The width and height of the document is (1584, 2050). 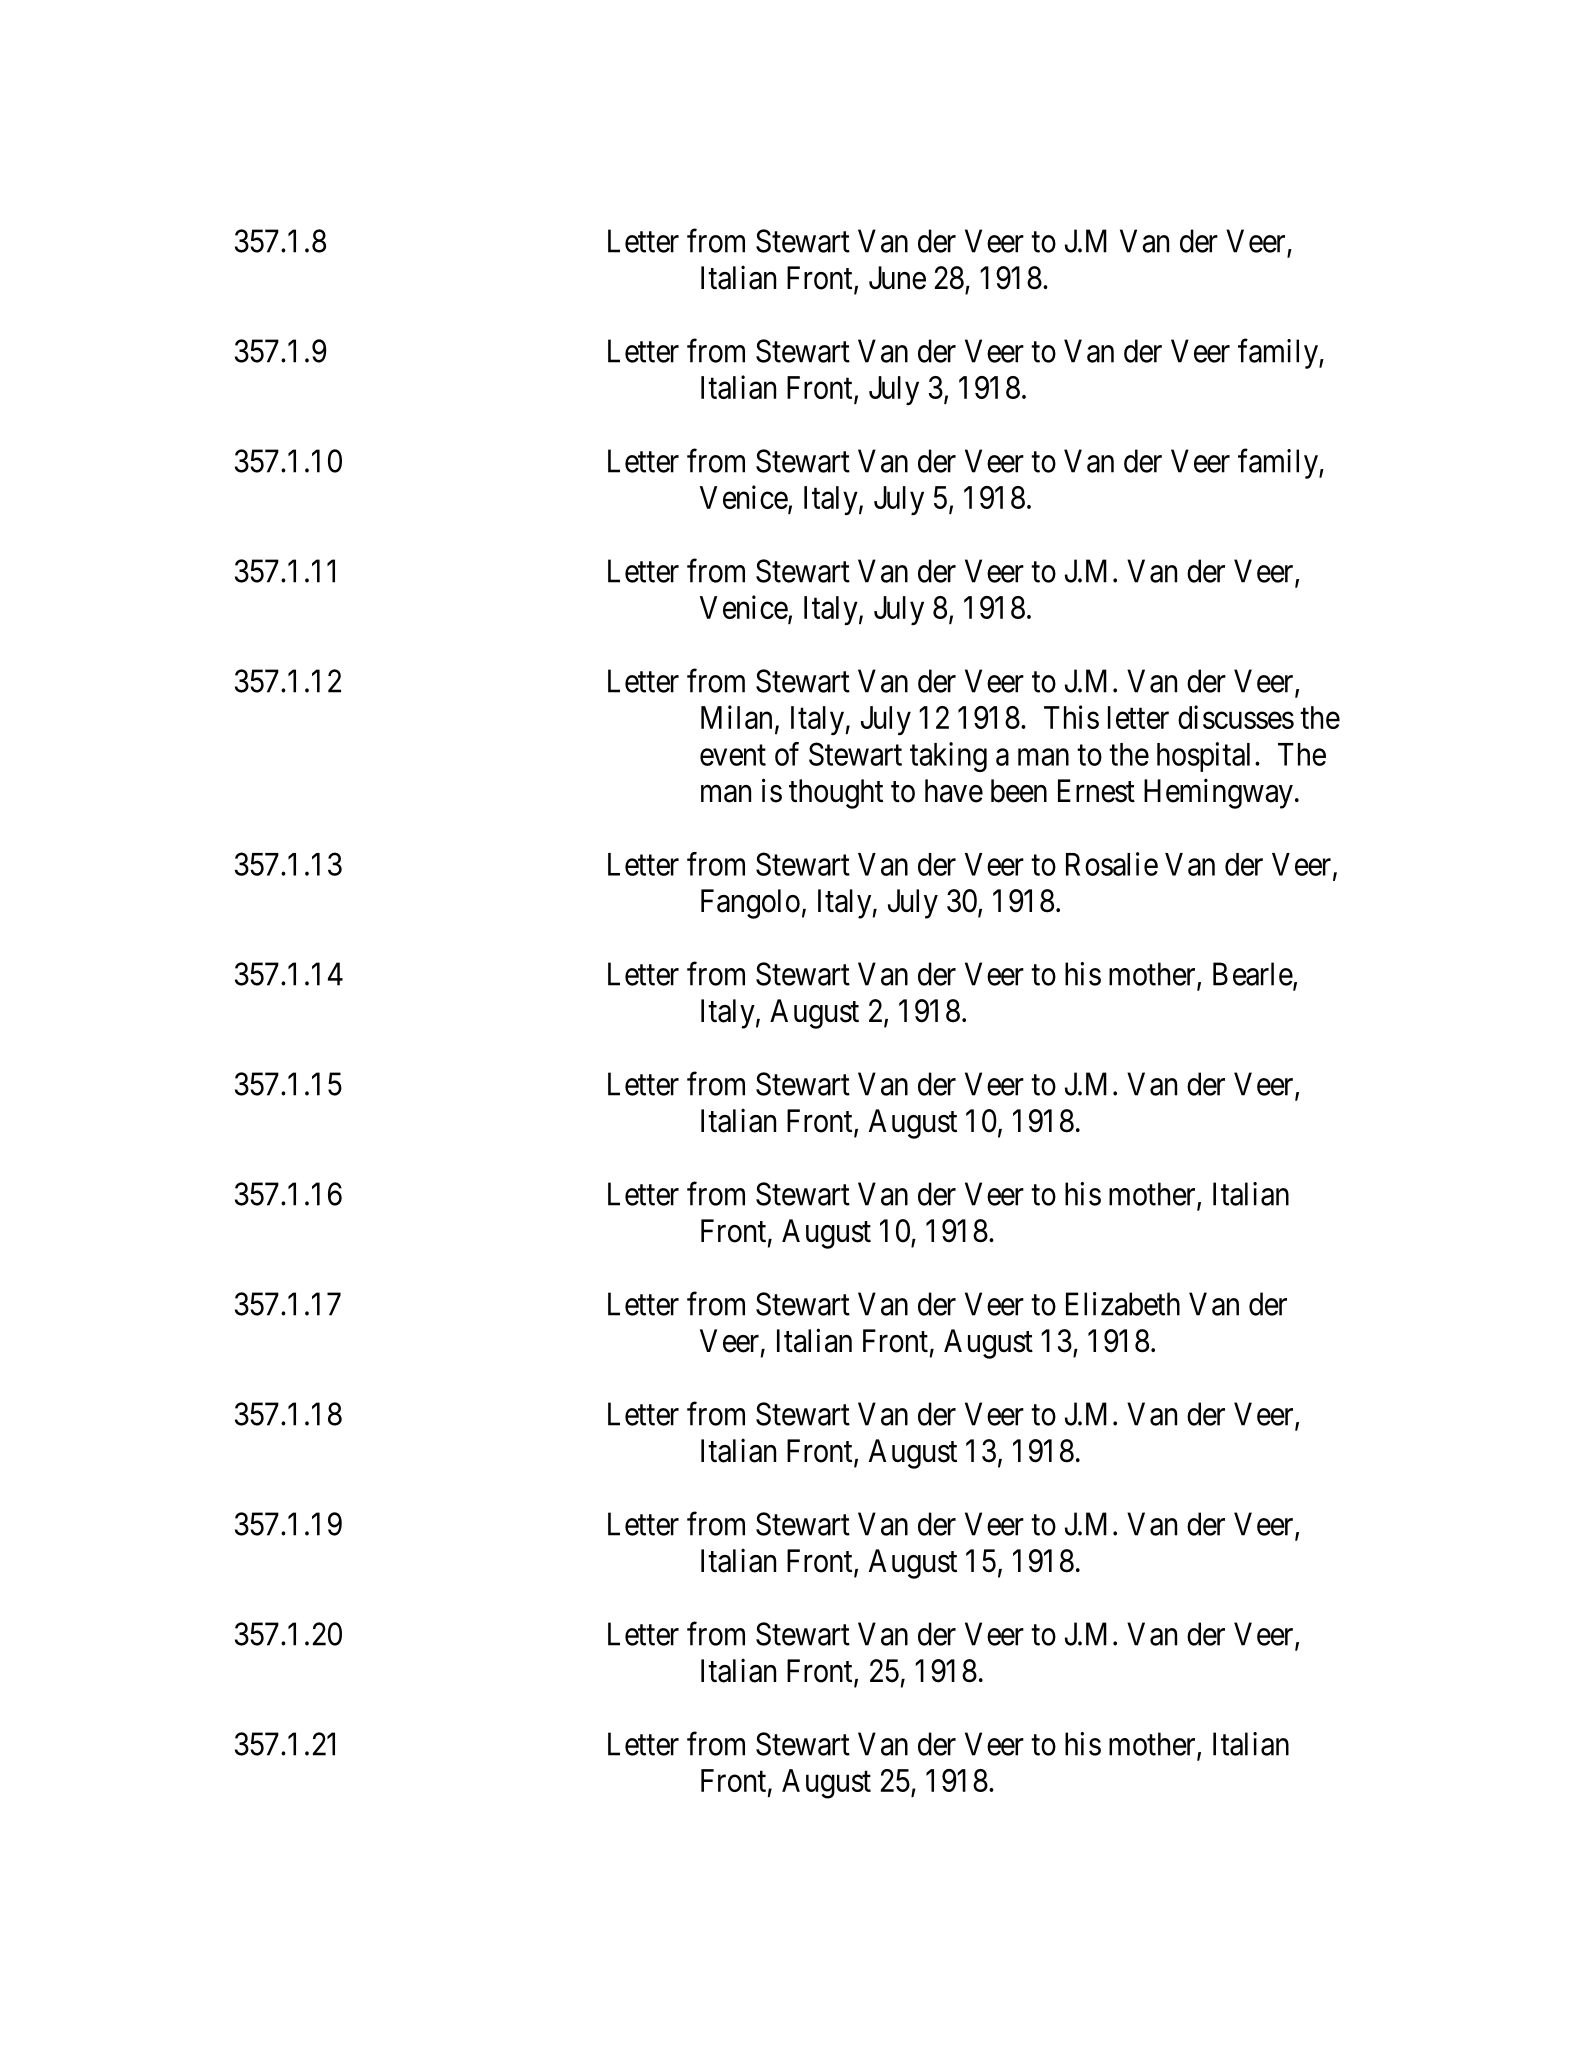 I want to click on been, so click(x=1019, y=791).
